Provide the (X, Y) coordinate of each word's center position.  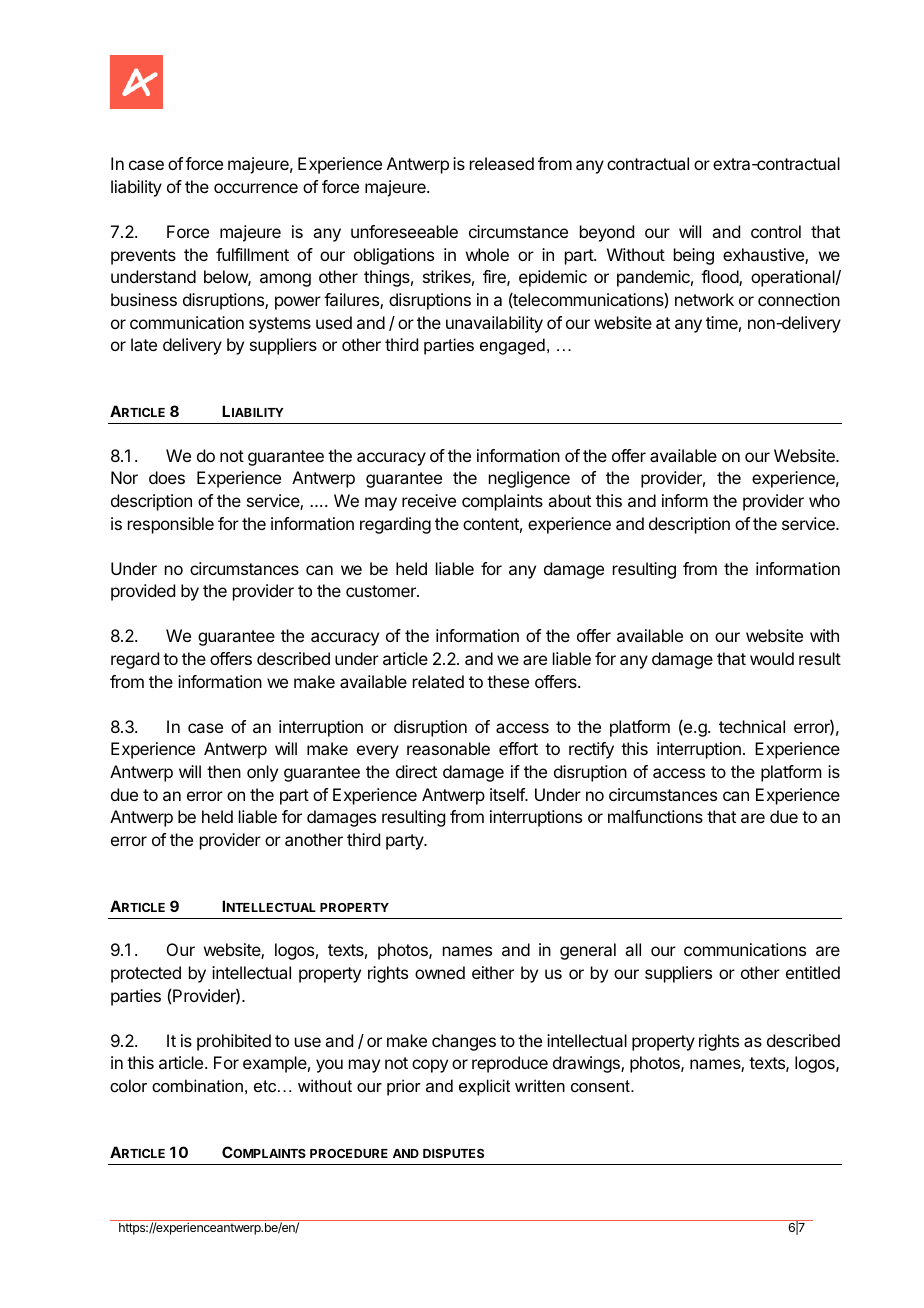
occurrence (256, 188)
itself (508, 794)
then (224, 771)
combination (197, 1085)
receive (429, 500)
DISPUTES (453, 1153)
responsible (171, 525)
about (569, 500)
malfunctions (655, 816)
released (502, 163)
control (776, 231)
